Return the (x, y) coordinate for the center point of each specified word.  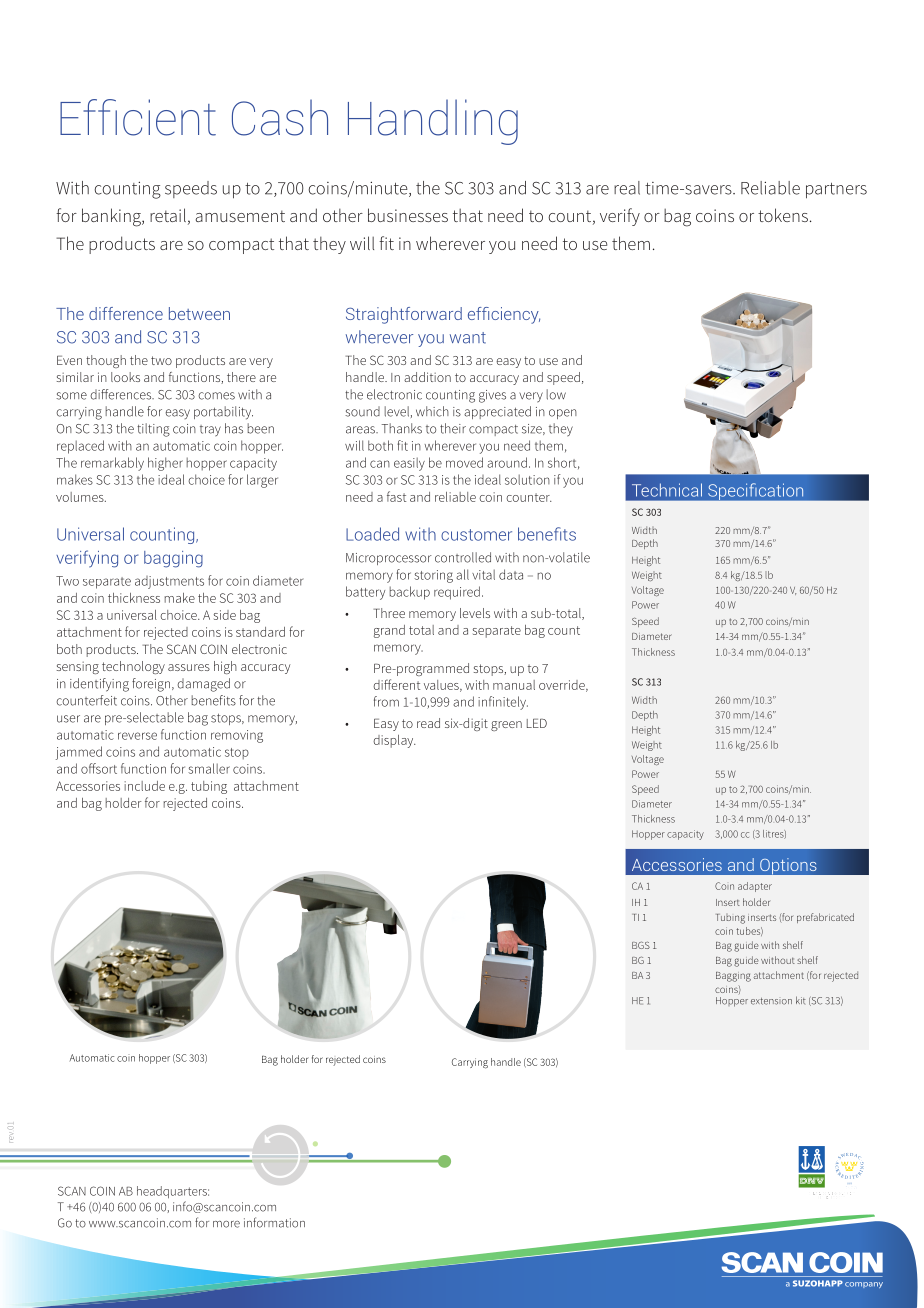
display (394, 741)
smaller (209, 768)
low (556, 394)
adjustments (169, 582)
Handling (433, 122)
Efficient (138, 117)
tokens (783, 215)
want (468, 338)
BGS (641, 945)
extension (771, 1001)
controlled (463, 557)
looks (125, 377)
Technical (667, 490)
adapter (755, 887)
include (144, 786)
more (226, 1224)
